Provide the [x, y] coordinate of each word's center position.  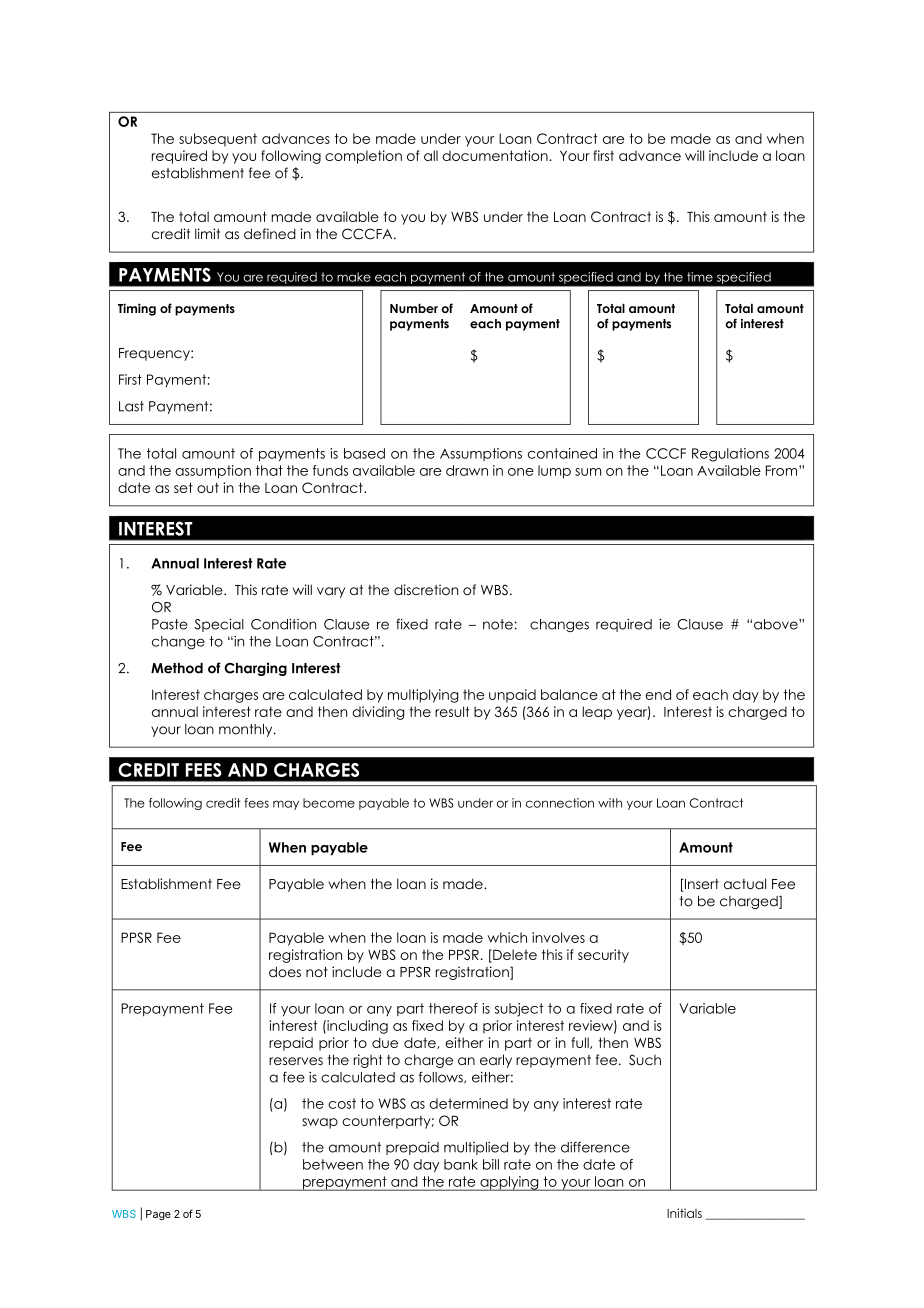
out [208, 487]
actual [745, 883]
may [286, 805]
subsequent [218, 140]
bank [461, 1164]
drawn [467, 470]
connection [560, 803]
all [431, 155]
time [700, 277]
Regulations [730, 455]
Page [158, 1215]
